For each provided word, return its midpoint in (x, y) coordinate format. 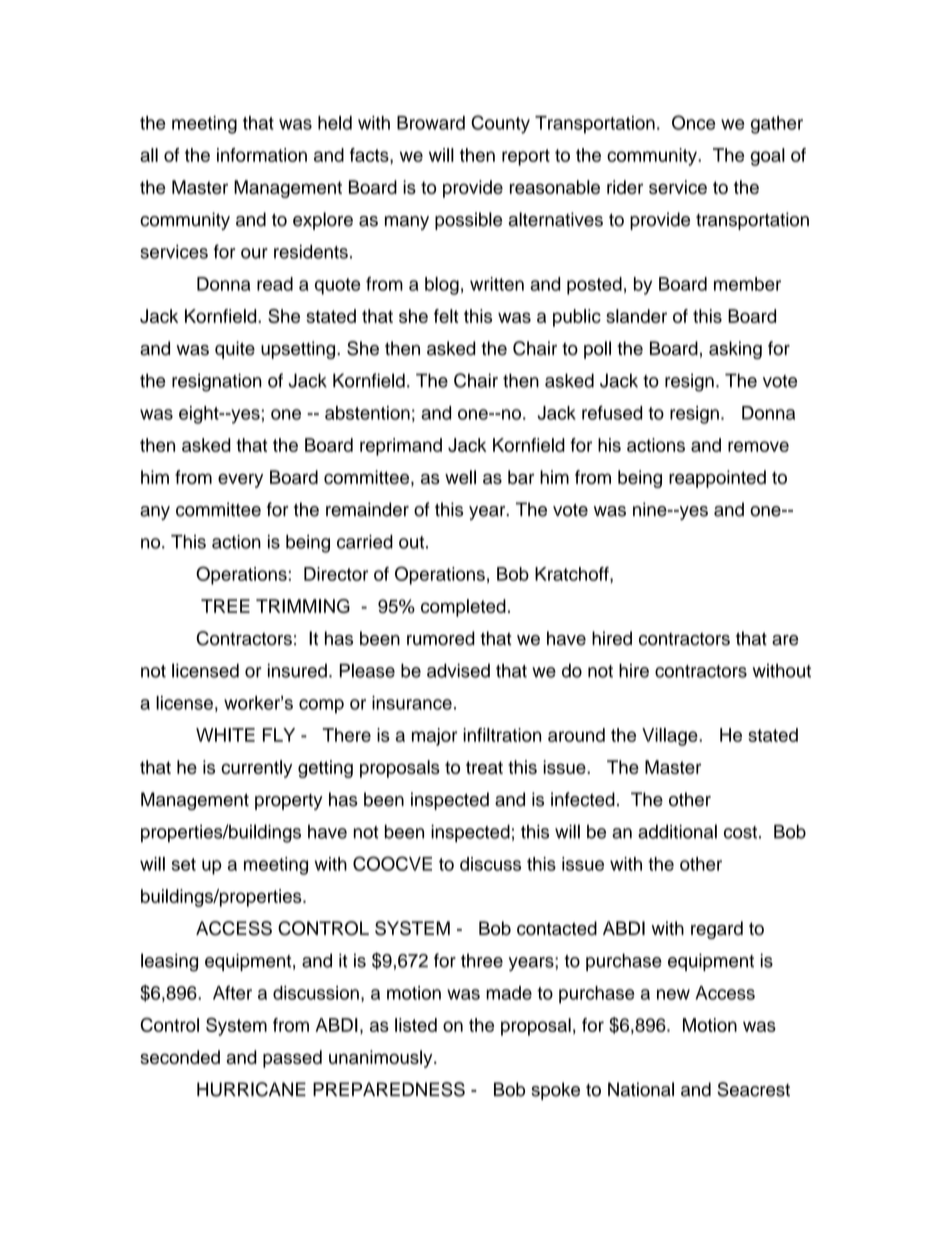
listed (416, 1025)
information (262, 155)
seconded (180, 1057)
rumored (441, 638)
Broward (431, 123)
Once (693, 122)
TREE (225, 606)
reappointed (717, 479)
